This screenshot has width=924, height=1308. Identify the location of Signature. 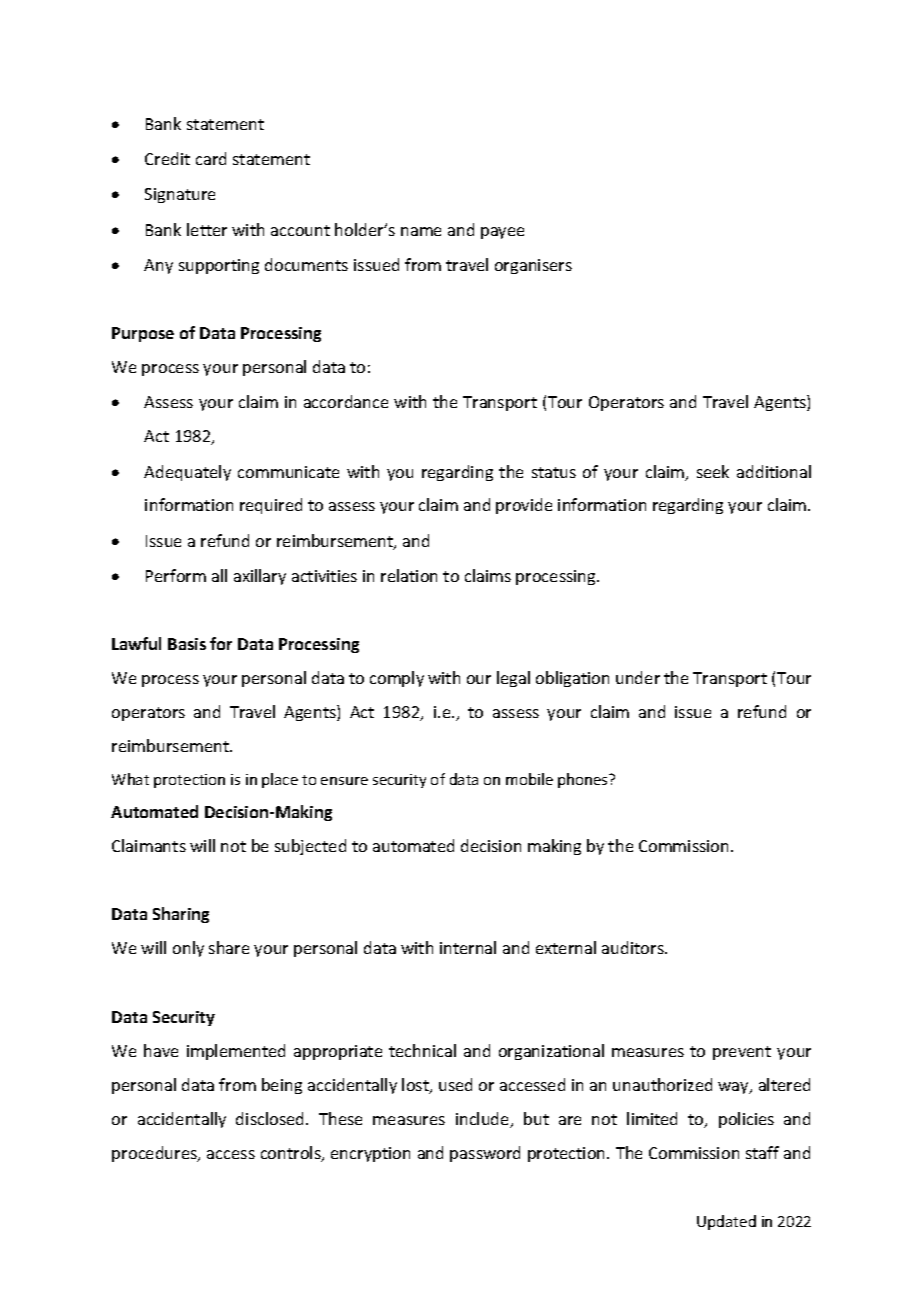
(180, 195).
